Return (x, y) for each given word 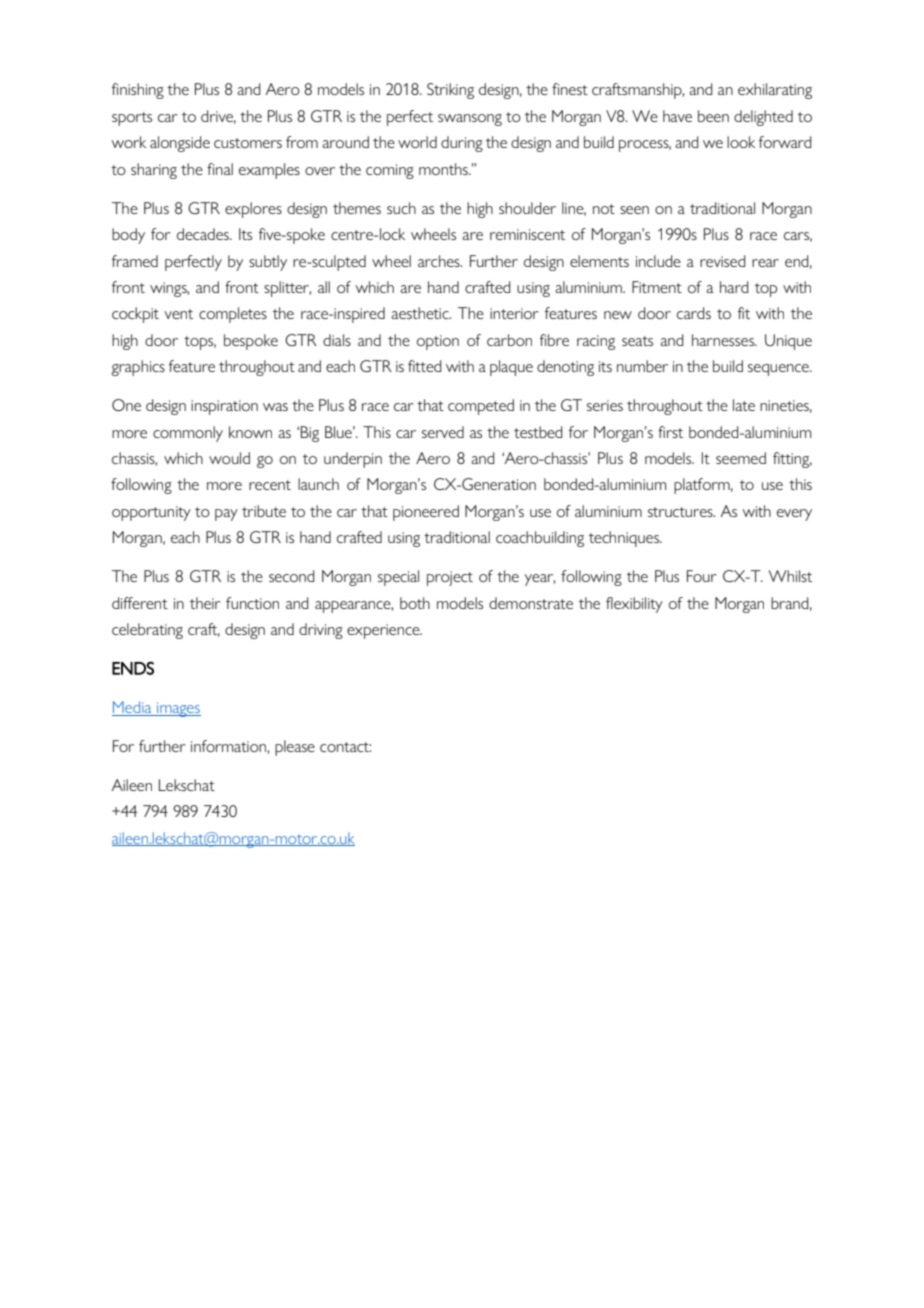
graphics (138, 368)
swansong (470, 120)
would (229, 458)
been (713, 116)
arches (440, 261)
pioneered (426, 513)
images (178, 709)
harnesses (724, 340)
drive (218, 117)
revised (722, 261)
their (205, 603)
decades (204, 234)
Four (701, 576)
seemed (741, 458)
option (438, 342)
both (415, 603)
